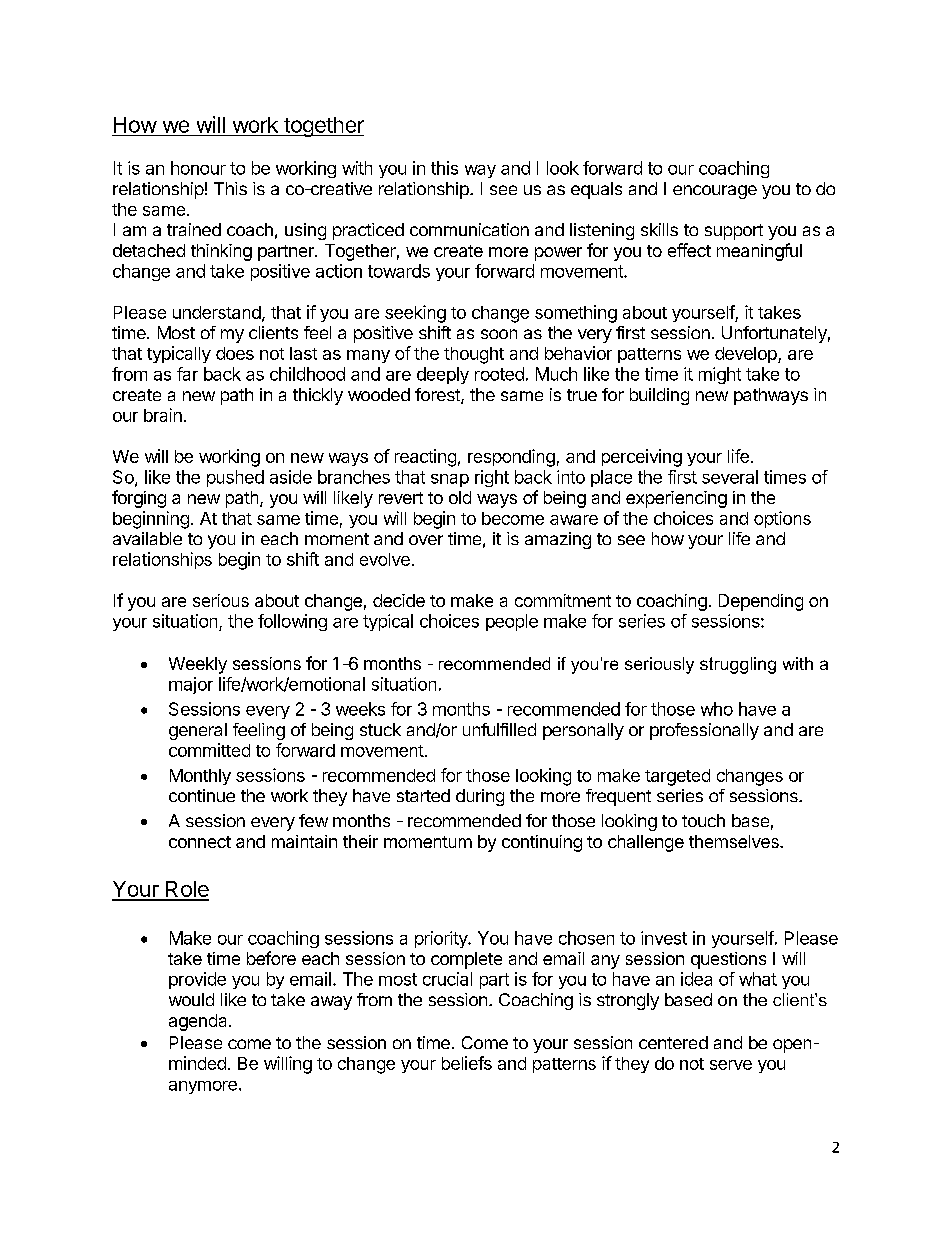 This document has height=1233, width=952. Describe the element at coordinates (438, 396) in the document. I see `forest` at that location.
